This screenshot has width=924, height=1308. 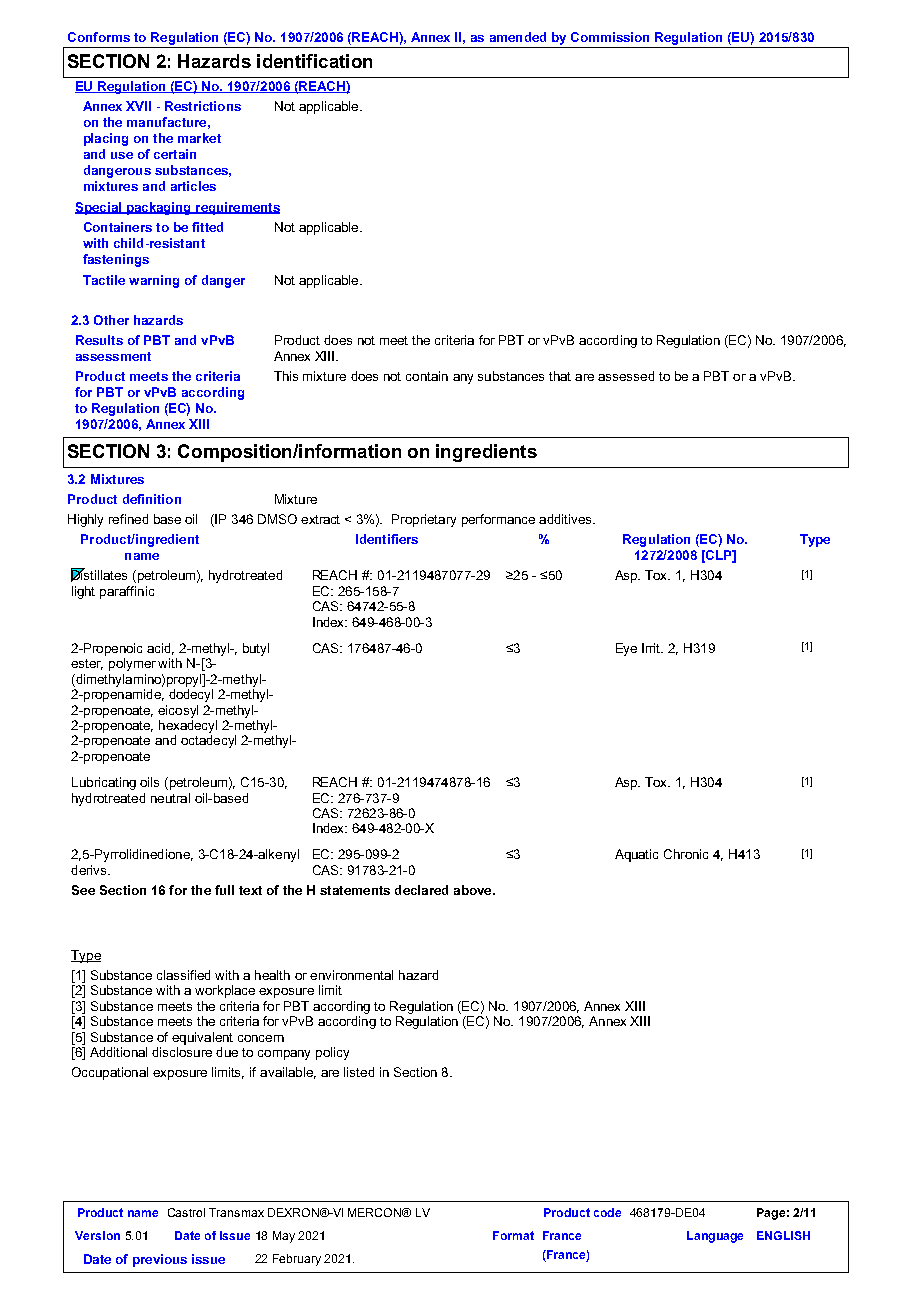 I want to click on Language, so click(x=715, y=1237).
